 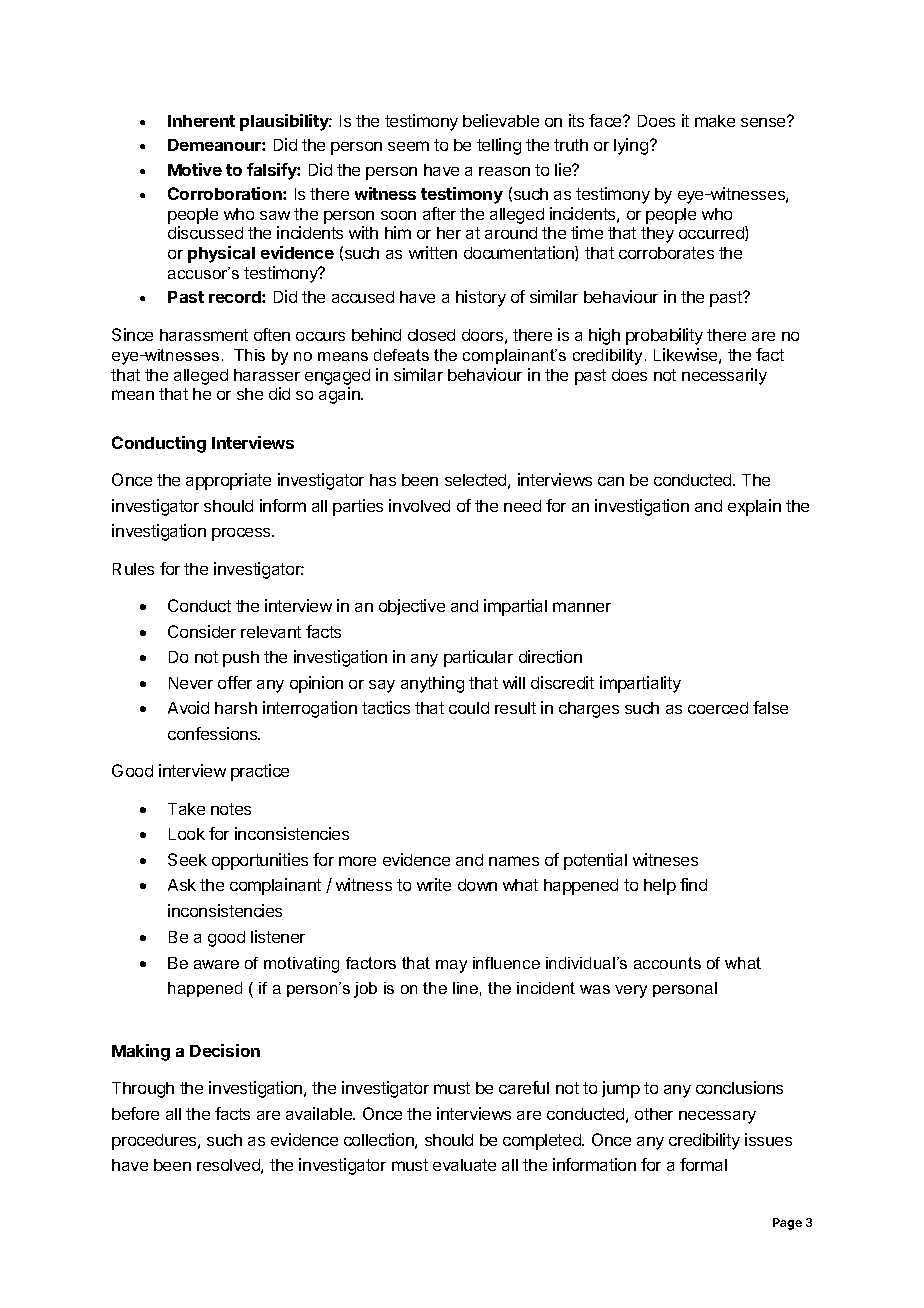 I want to click on may, so click(x=451, y=966).
